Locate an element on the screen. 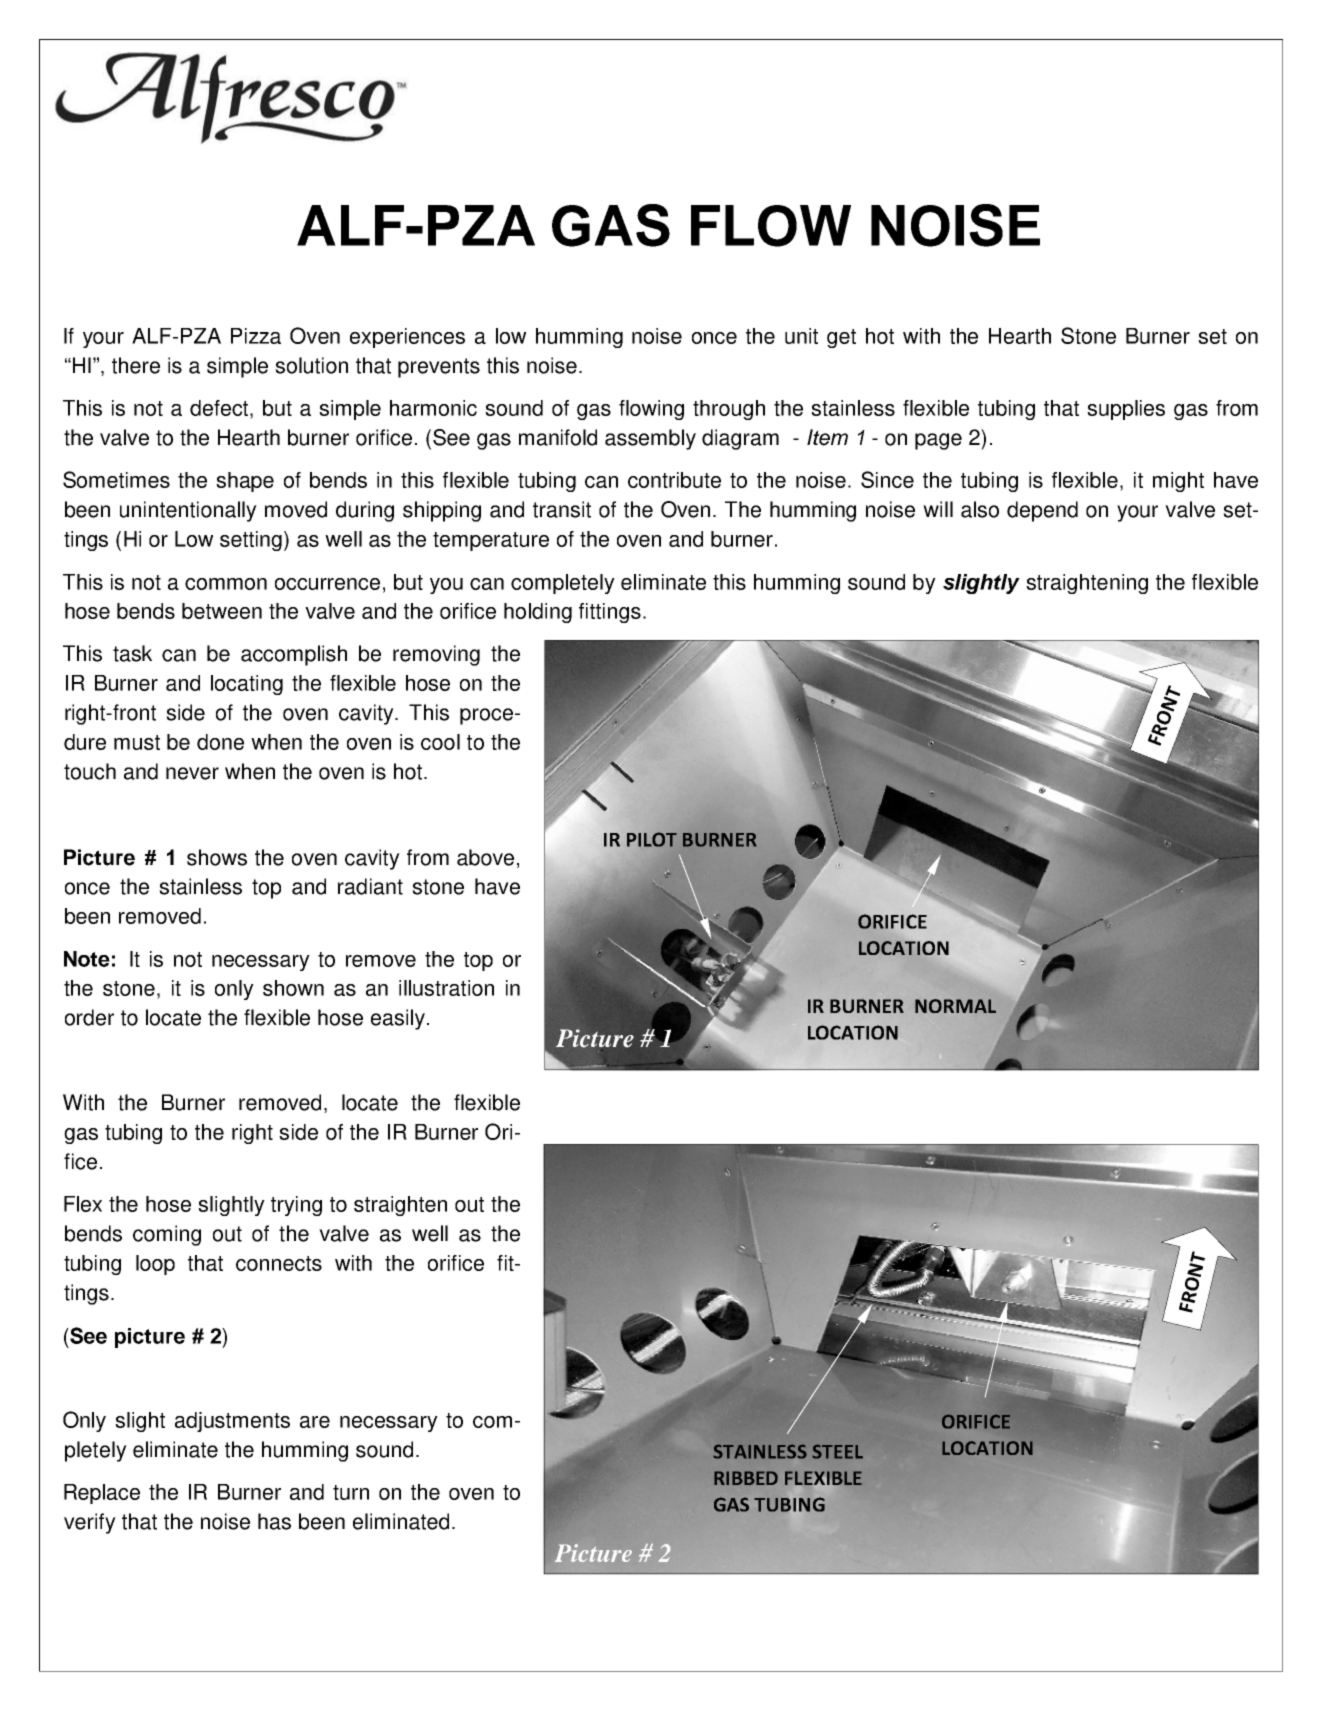 This screenshot has width=1321, height=1710. supplies is located at coordinates (1126, 410).
